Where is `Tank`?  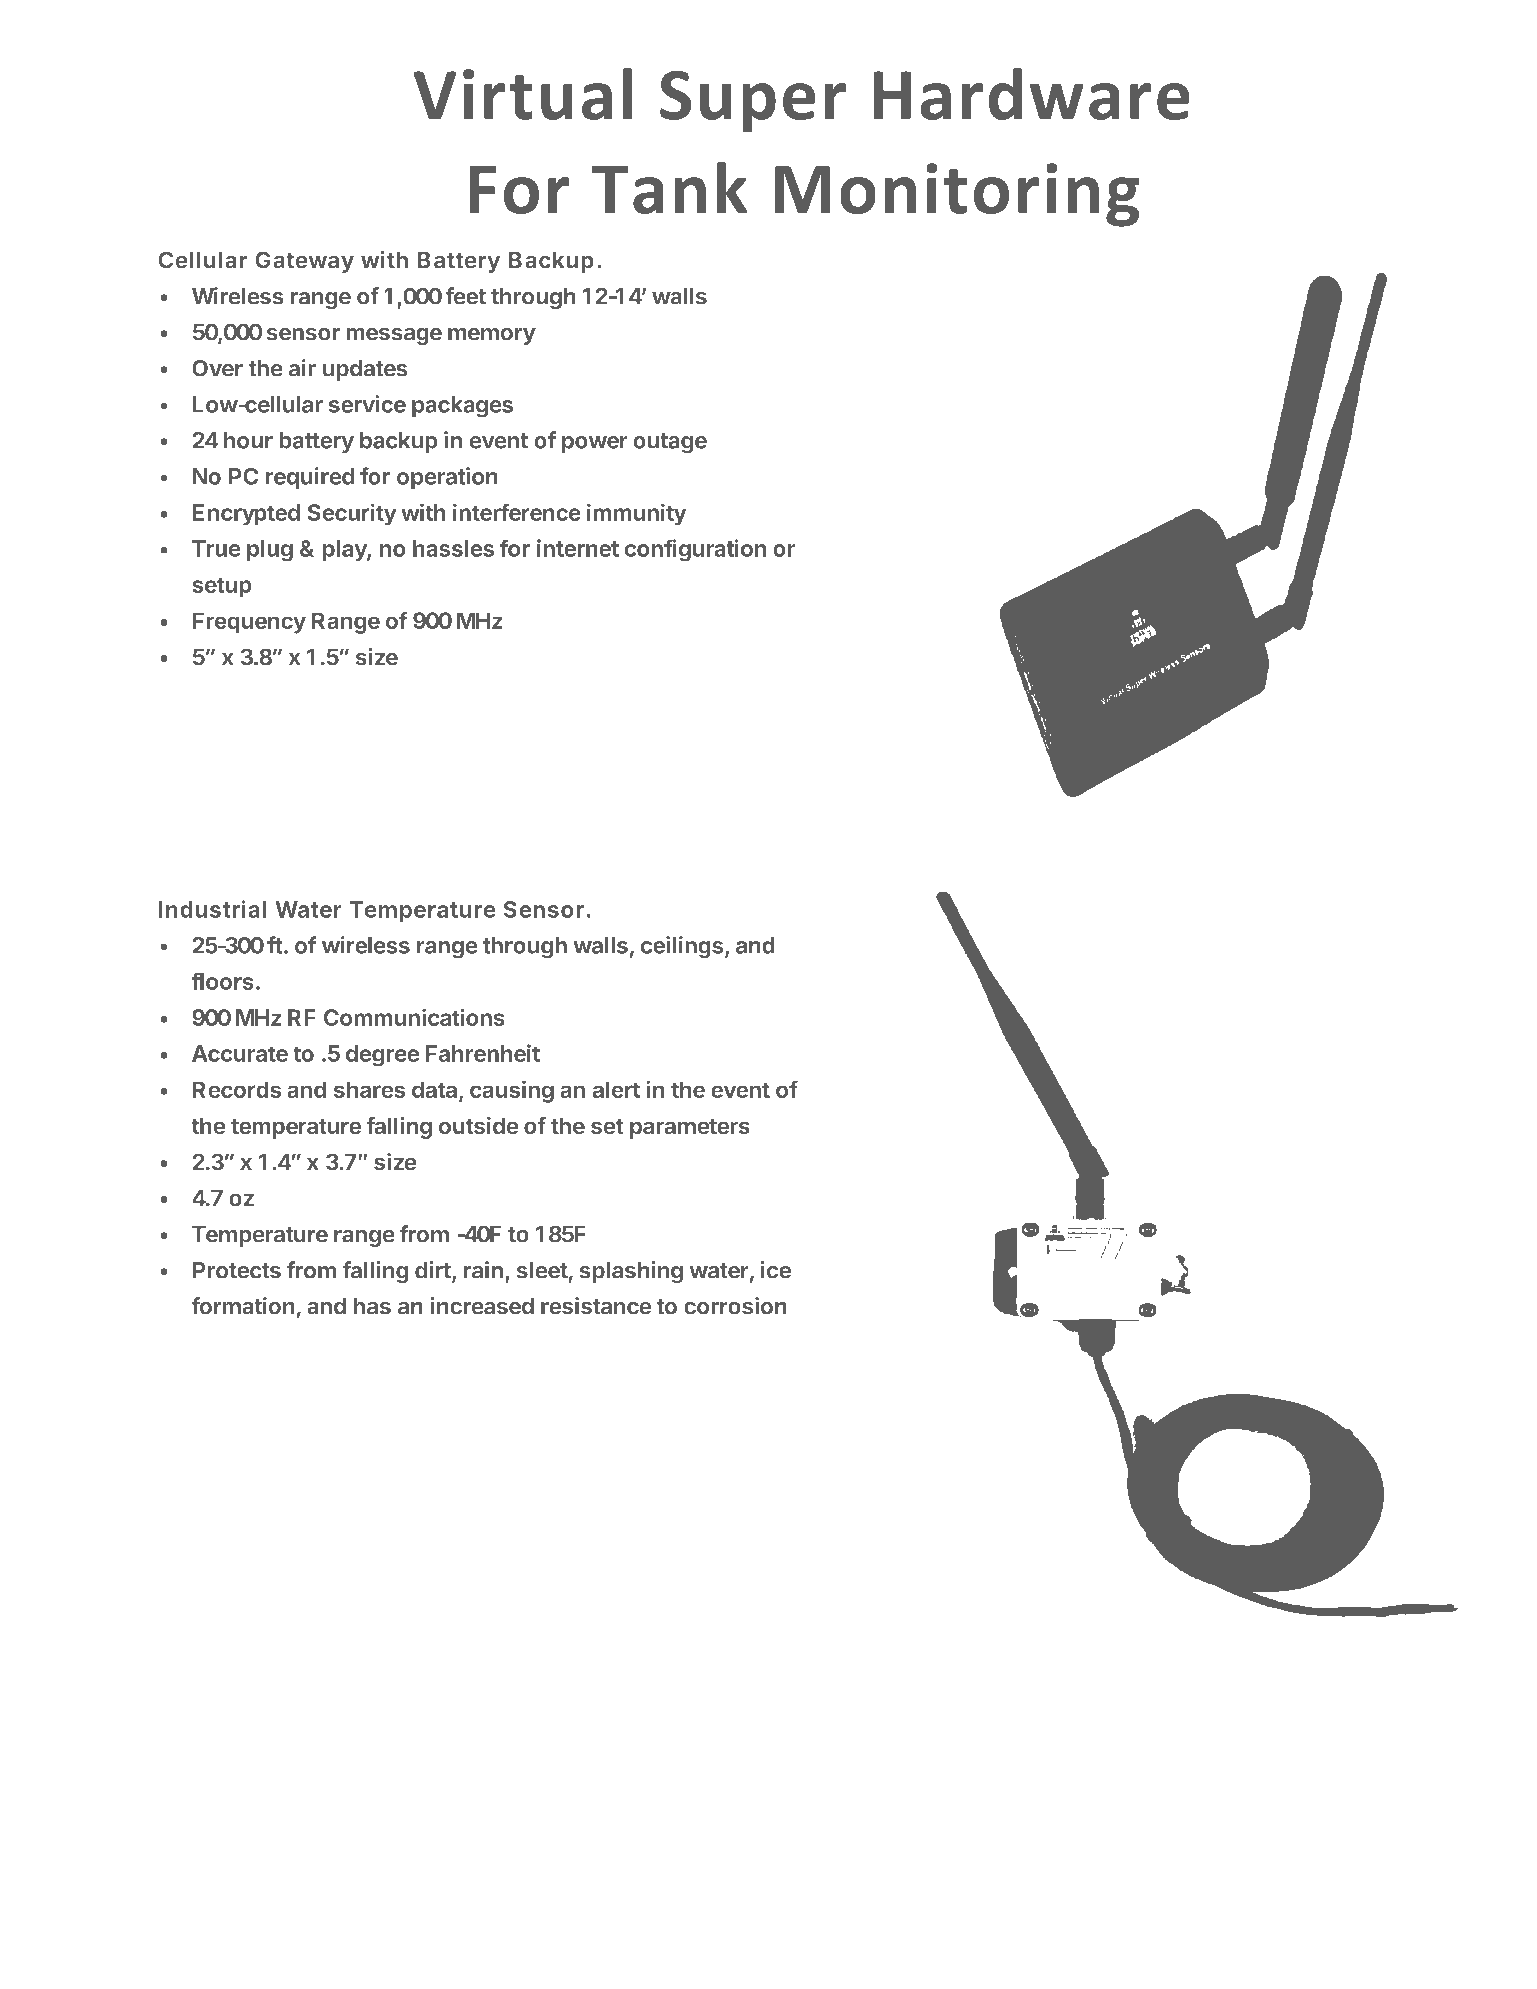 Tank is located at coordinates (670, 188).
